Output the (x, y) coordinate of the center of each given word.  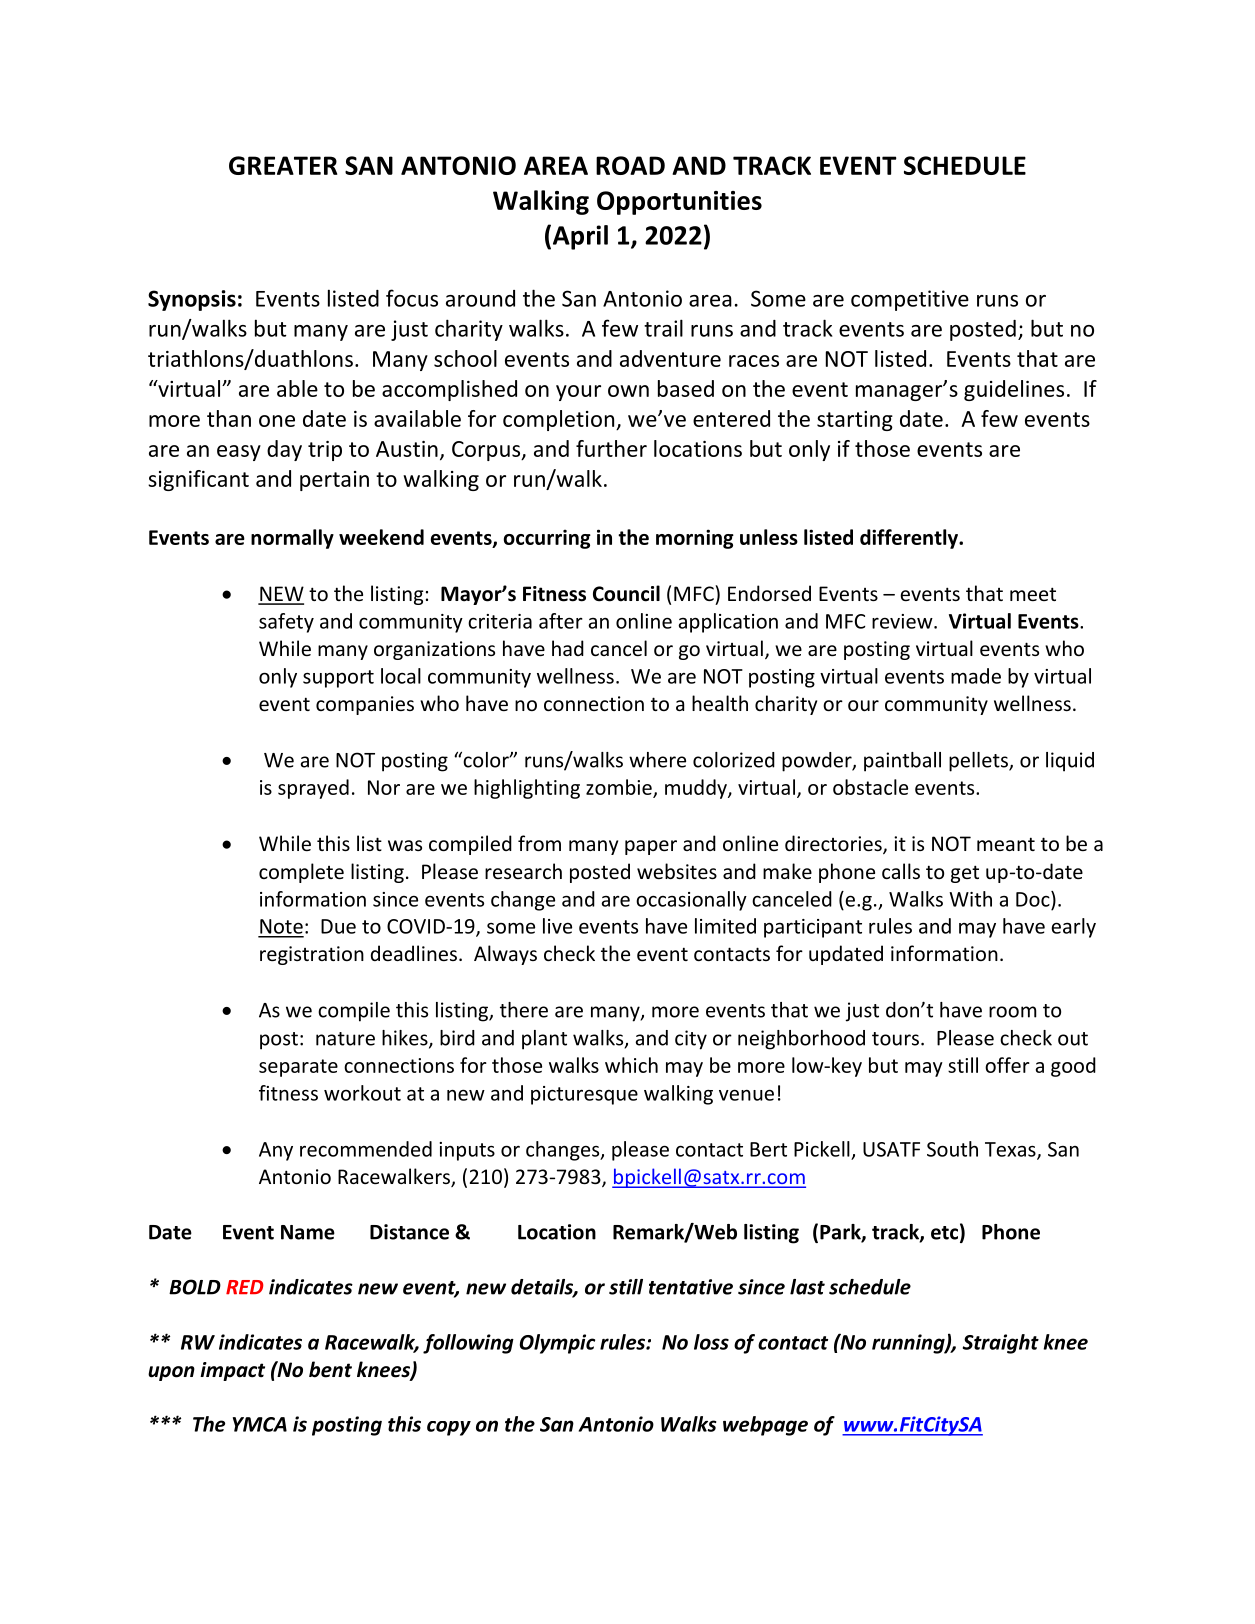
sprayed (313, 789)
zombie (620, 788)
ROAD (630, 165)
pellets (979, 762)
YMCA (260, 1424)
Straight (1001, 1344)
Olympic (557, 1344)
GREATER (283, 165)
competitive (910, 300)
